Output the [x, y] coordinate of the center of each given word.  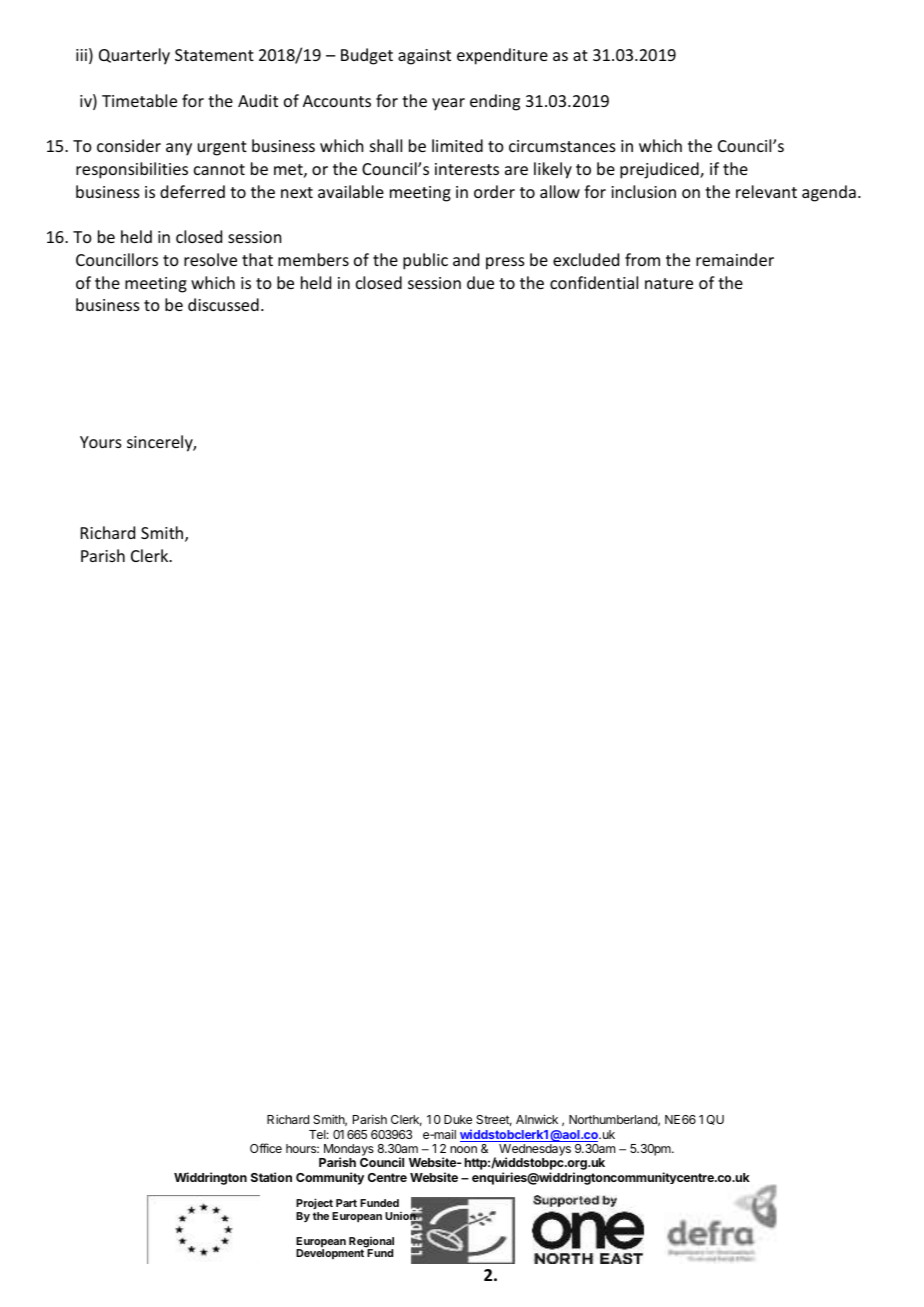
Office [266, 1148]
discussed [223, 304]
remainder [735, 259]
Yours [101, 442]
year [448, 104]
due [480, 282]
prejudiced [660, 170]
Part [346, 1203]
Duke [458, 1119]
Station [271, 1177]
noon [463, 1149]
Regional [371, 1243]
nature [669, 283]
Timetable [139, 100]
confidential [594, 282]
